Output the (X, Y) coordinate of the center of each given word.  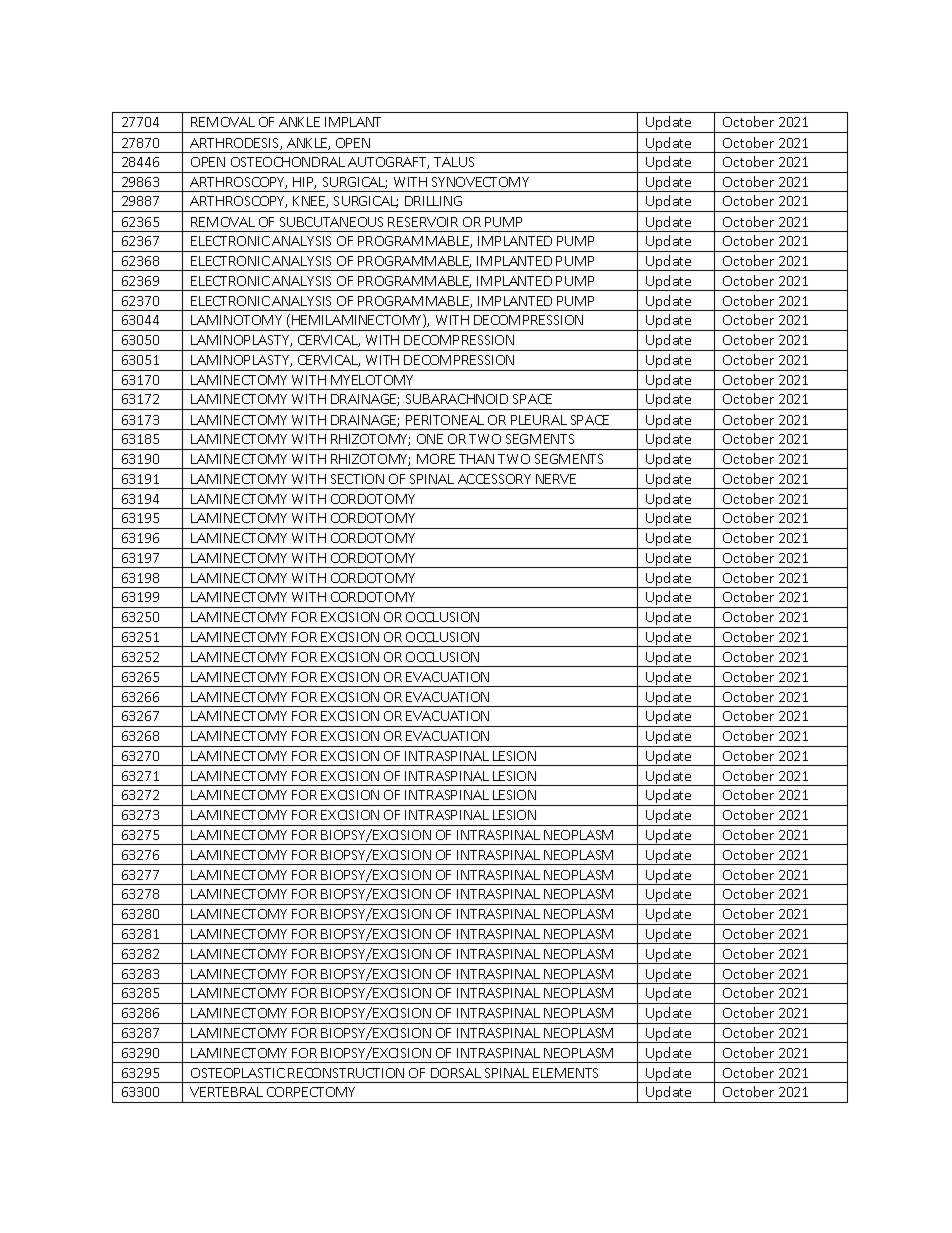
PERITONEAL (445, 420)
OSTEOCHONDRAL (288, 162)
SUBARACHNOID (457, 399)
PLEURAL (539, 420)
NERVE (556, 479)
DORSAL (456, 1073)
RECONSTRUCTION (346, 1073)
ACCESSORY (494, 479)
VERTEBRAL (226, 1092)
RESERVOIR (423, 222)
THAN (476, 459)
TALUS (454, 162)
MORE (436, 459)
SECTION (357, 479)
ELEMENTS (565, 1073)
